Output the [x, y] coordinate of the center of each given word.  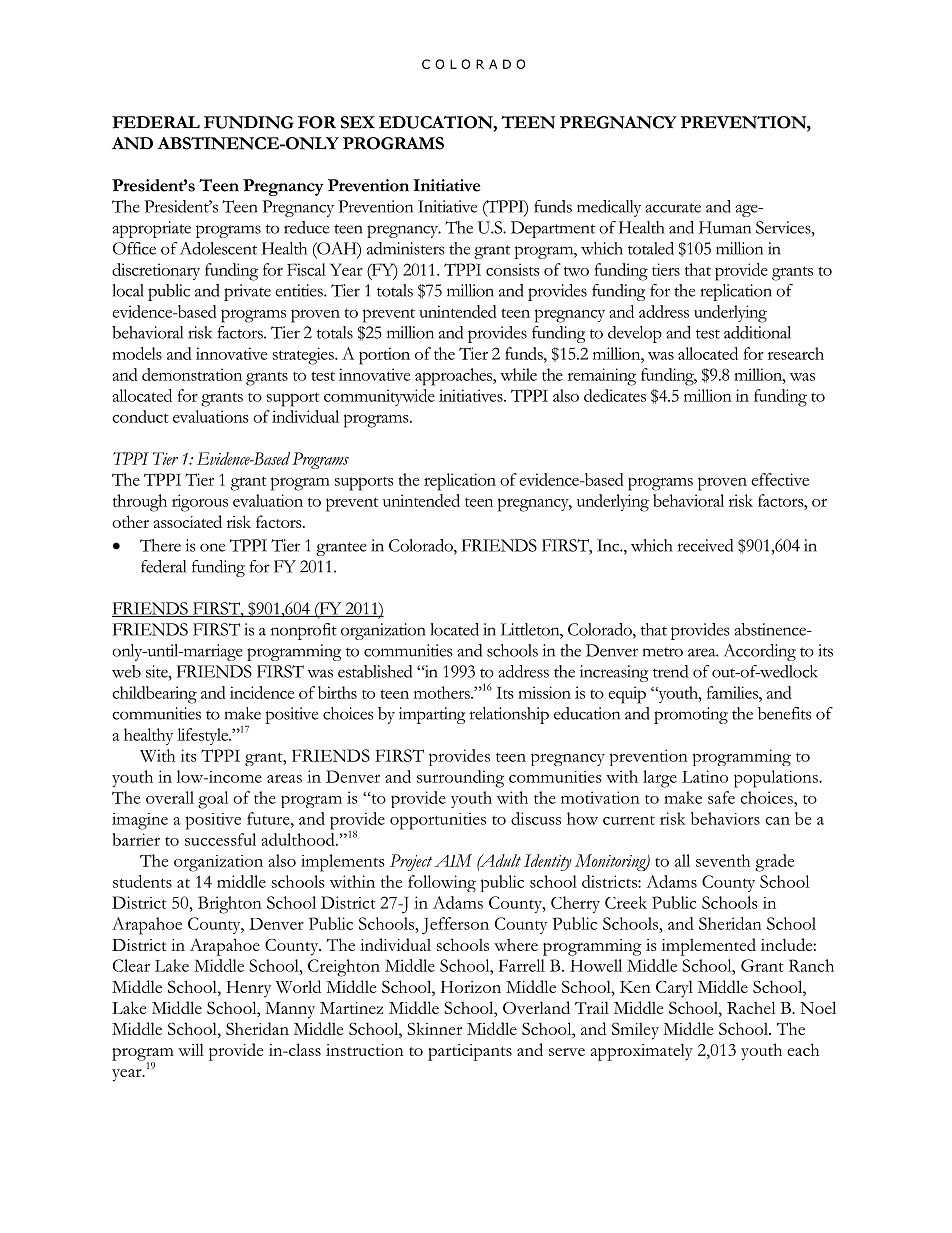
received [705, 545]
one [212, 547]
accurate [673, 208]
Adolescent [219, 248]
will [191, 1049]
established [375, 671]
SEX [358, 122]
